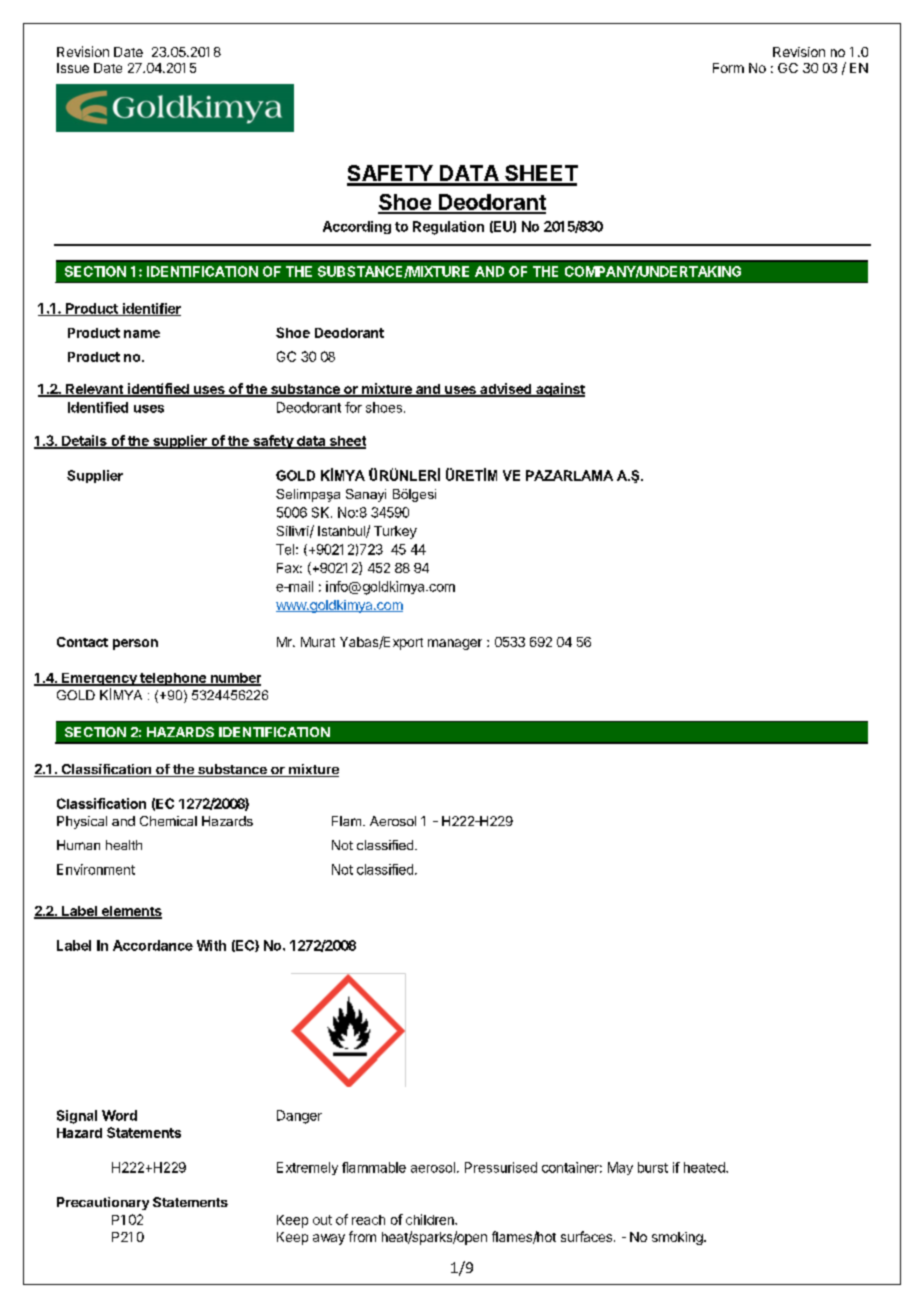 The height and width of the document is (1308, 924). What do you see at coordinates (357, 227) in the document?
I see `According` at bounding box center [357, 227].
